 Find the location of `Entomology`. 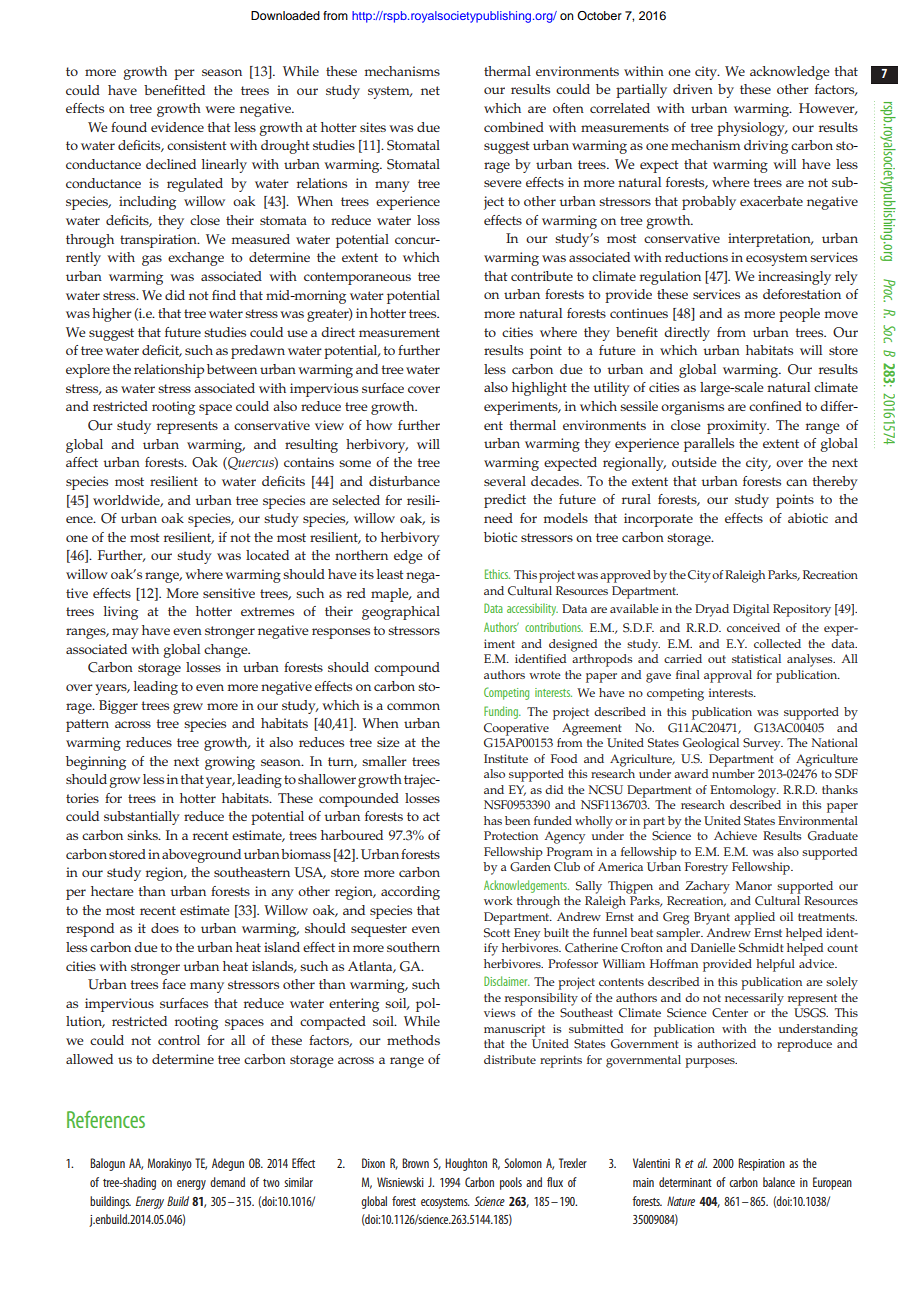

Entomology is located at coordinates (744, 791).
